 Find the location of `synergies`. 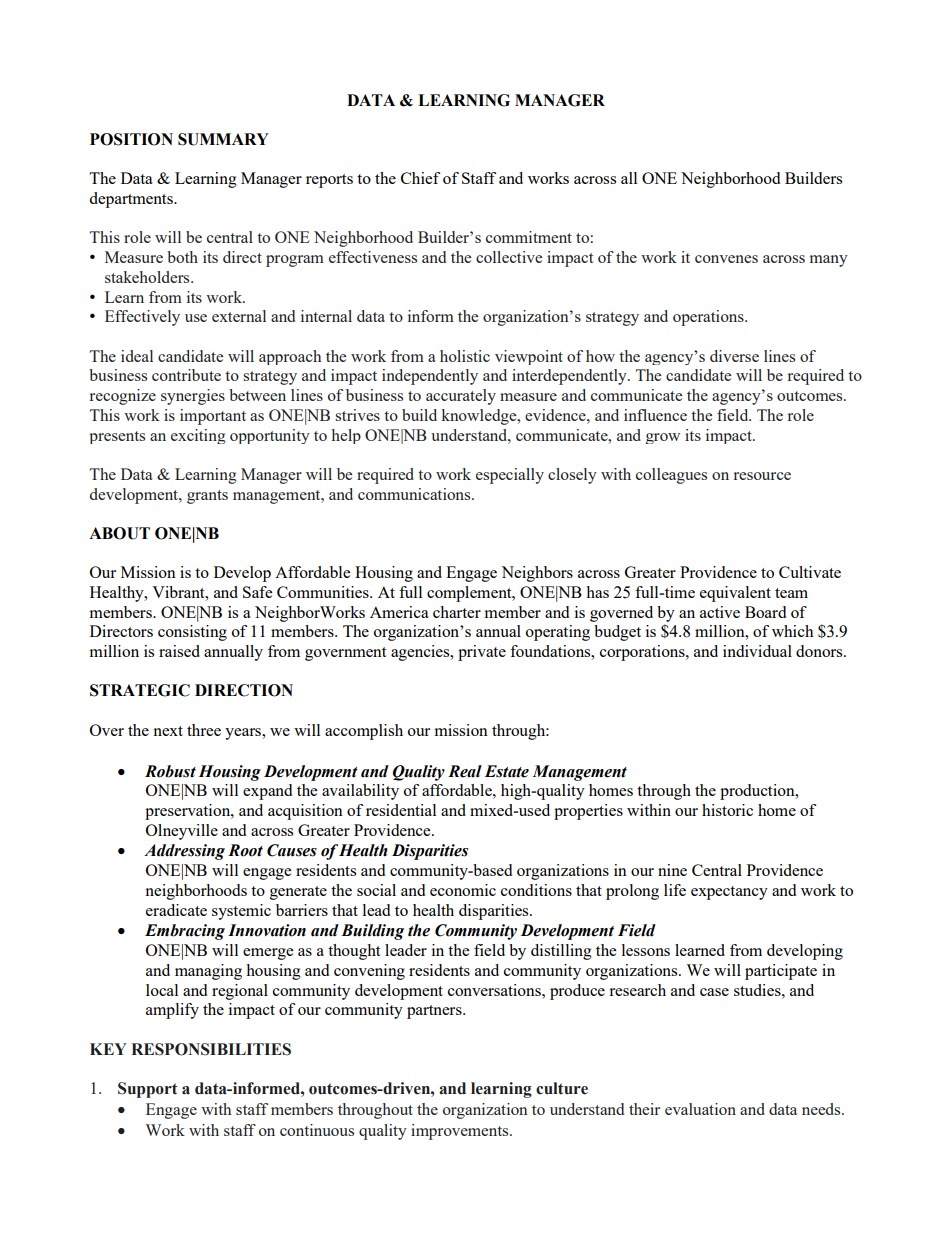

synergies is located at coordinates (193, 397).
